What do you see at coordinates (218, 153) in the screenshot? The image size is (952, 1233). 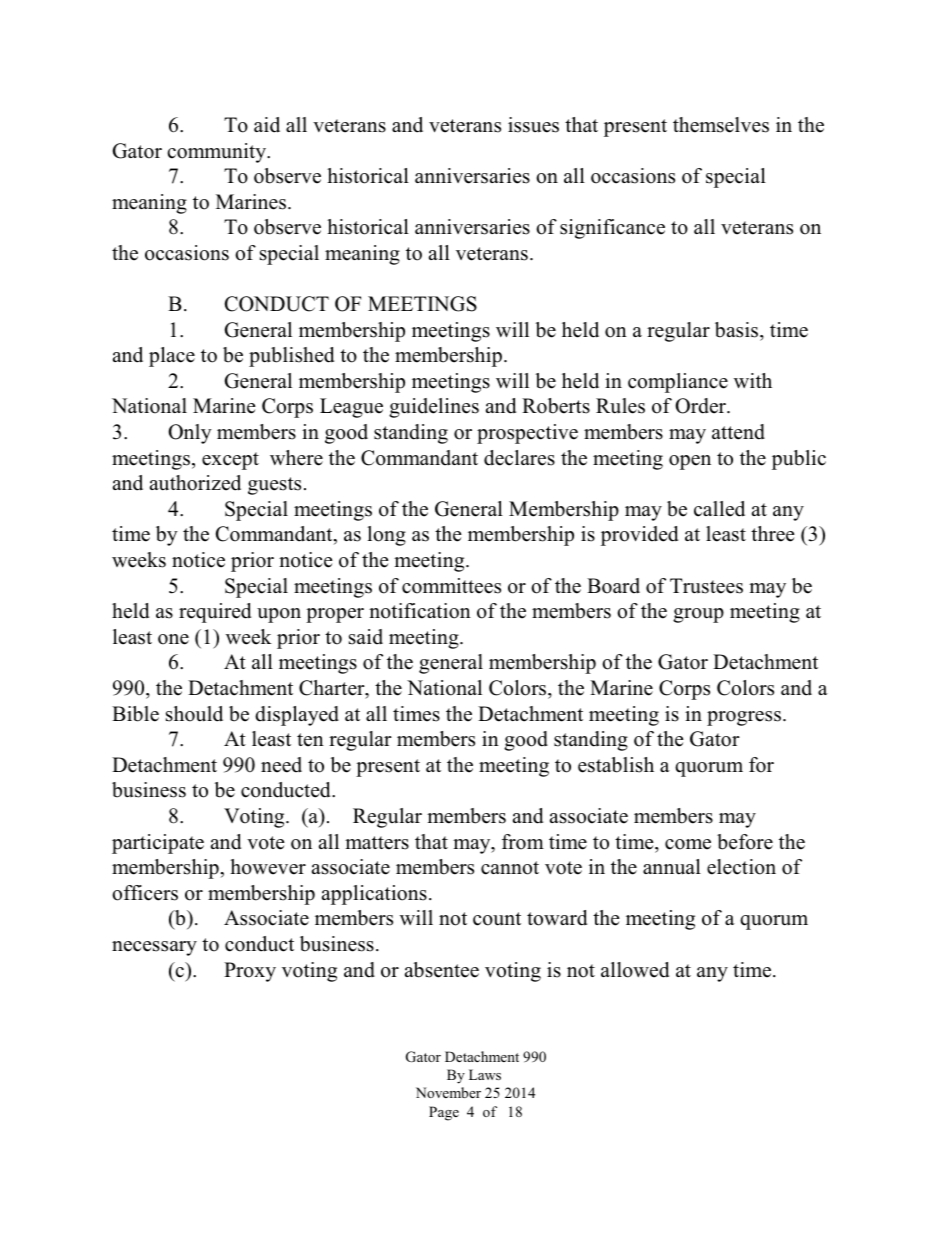 I see `community` at bounding box center [218, 153].
